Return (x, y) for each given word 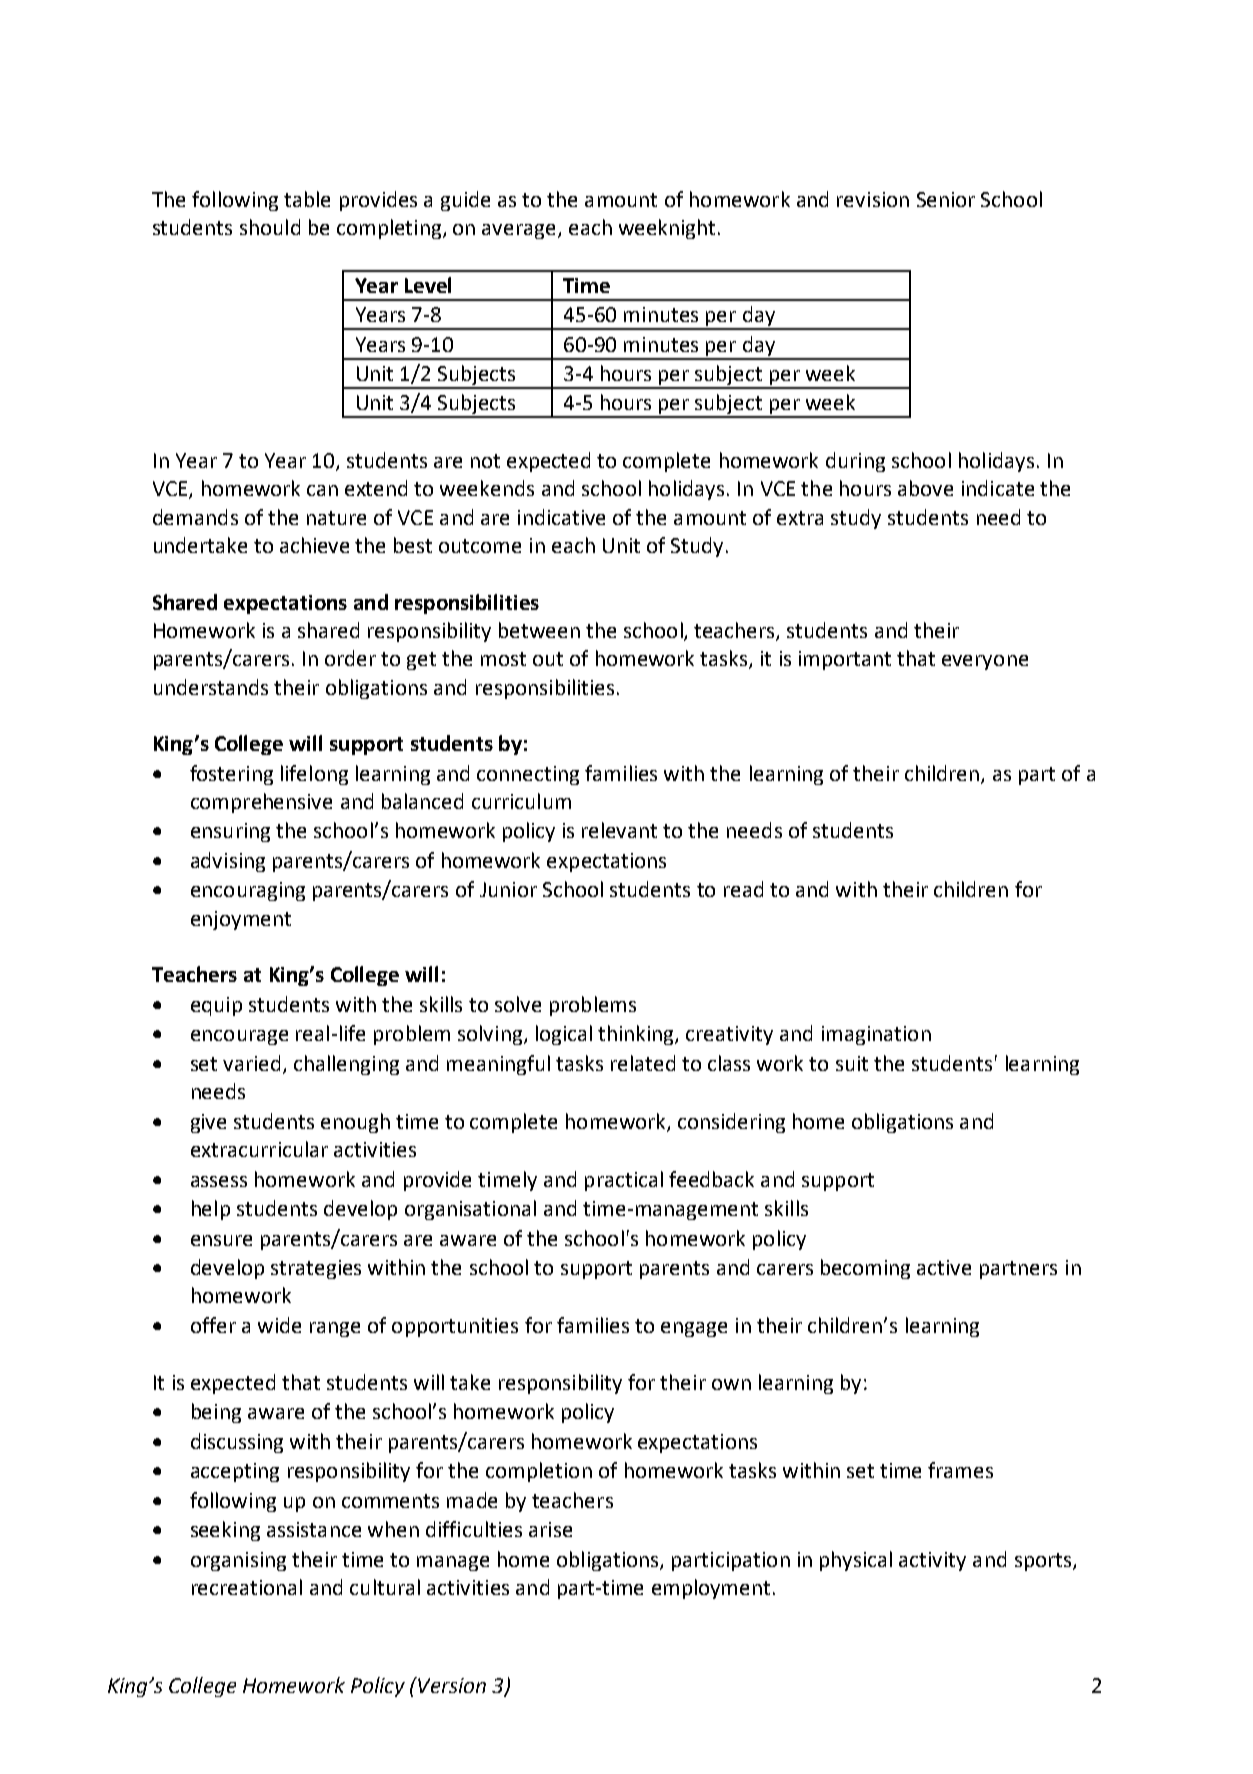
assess (219, 1181)
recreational (247, 1587)
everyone (985, 662)
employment (711, 1589)
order (350, 658)
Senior (946, 199)
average (518, 231)
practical (624, 1181)
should (270, 227)
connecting (528, 775)
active (944, 1267)
